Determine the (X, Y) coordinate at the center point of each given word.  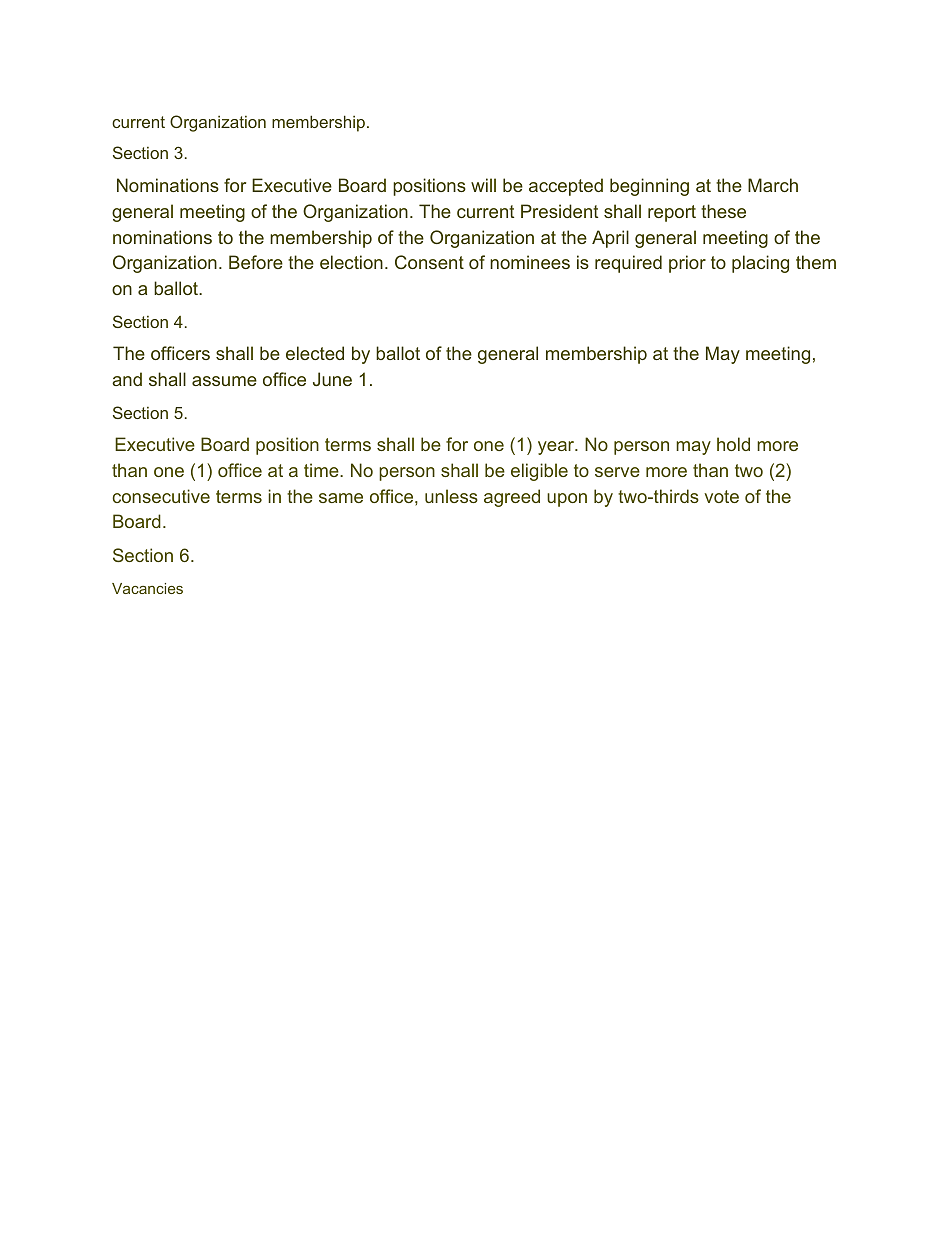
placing (760, 264)
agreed (512, 498)
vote (721, 496)
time (322, 470)
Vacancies (147, 588)
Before (256, 262)
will (483, 185)
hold (733, 444)
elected (315, 353)
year (557, 448)
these (723, 211)
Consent (429, 262)
